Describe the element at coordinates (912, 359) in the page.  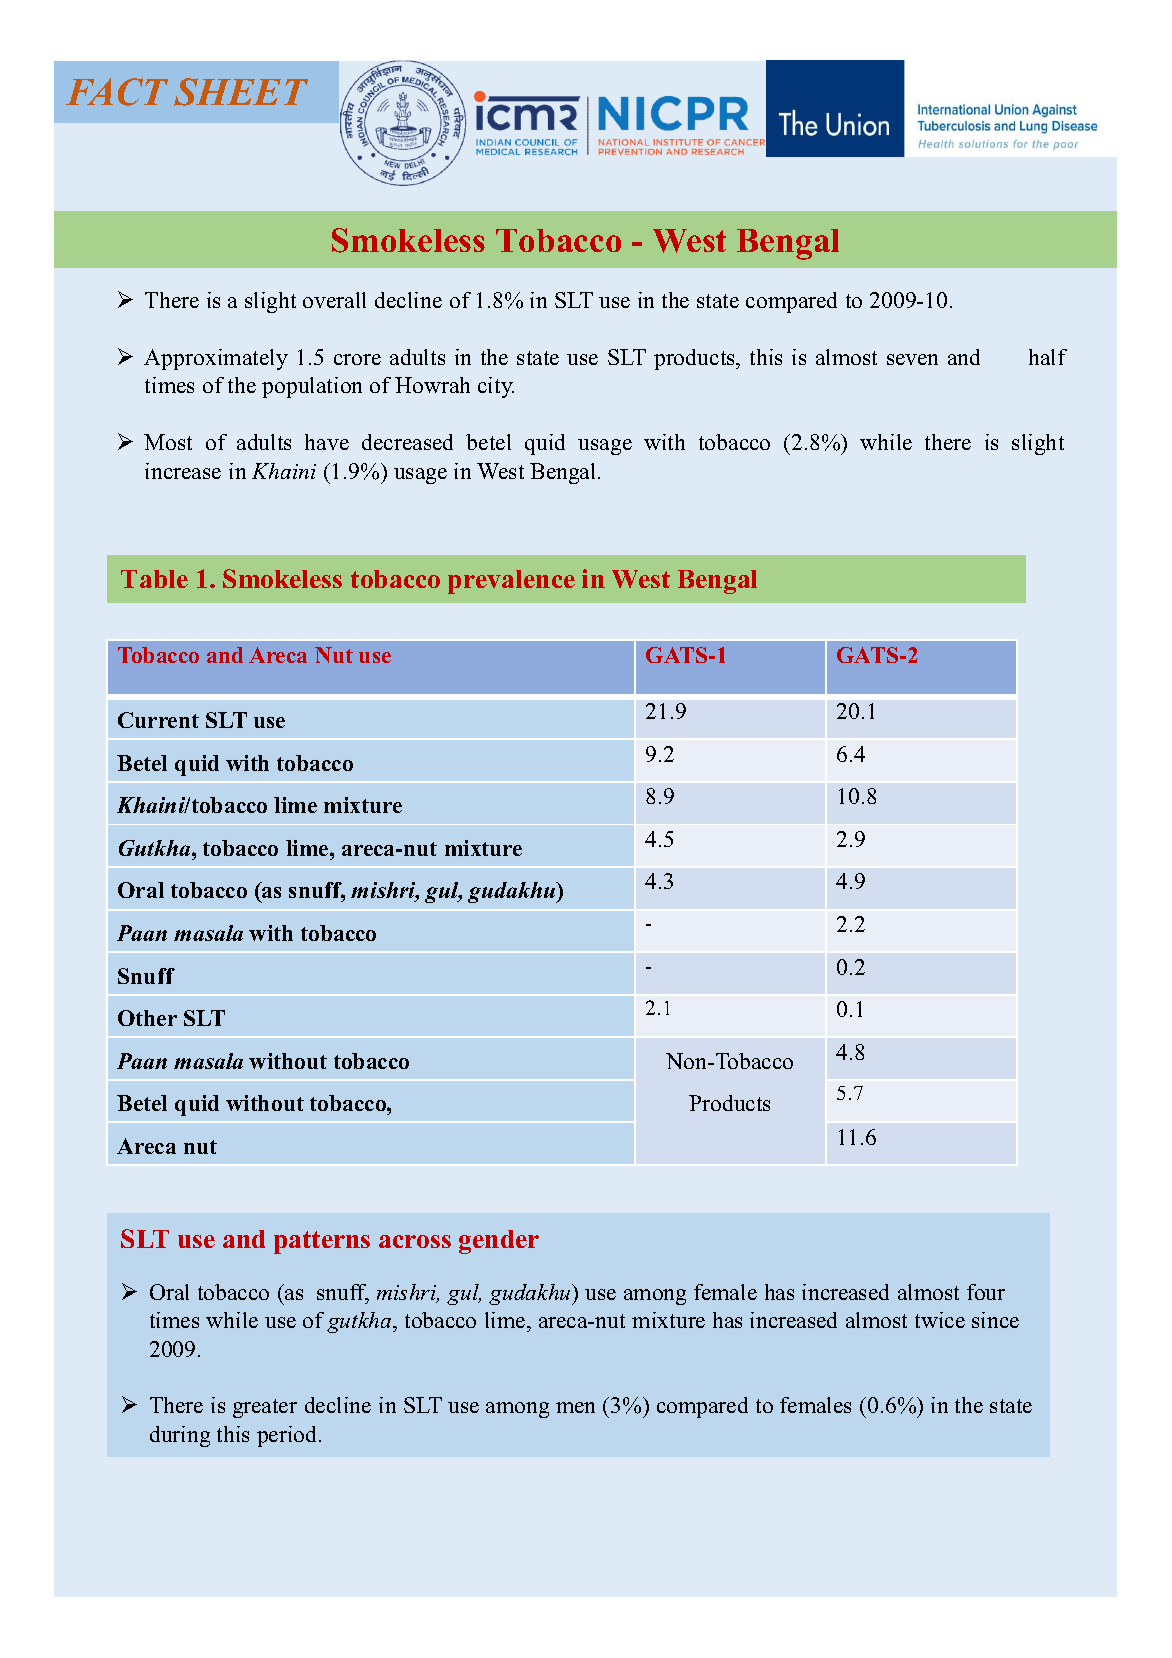
I see `seven` at that location.
